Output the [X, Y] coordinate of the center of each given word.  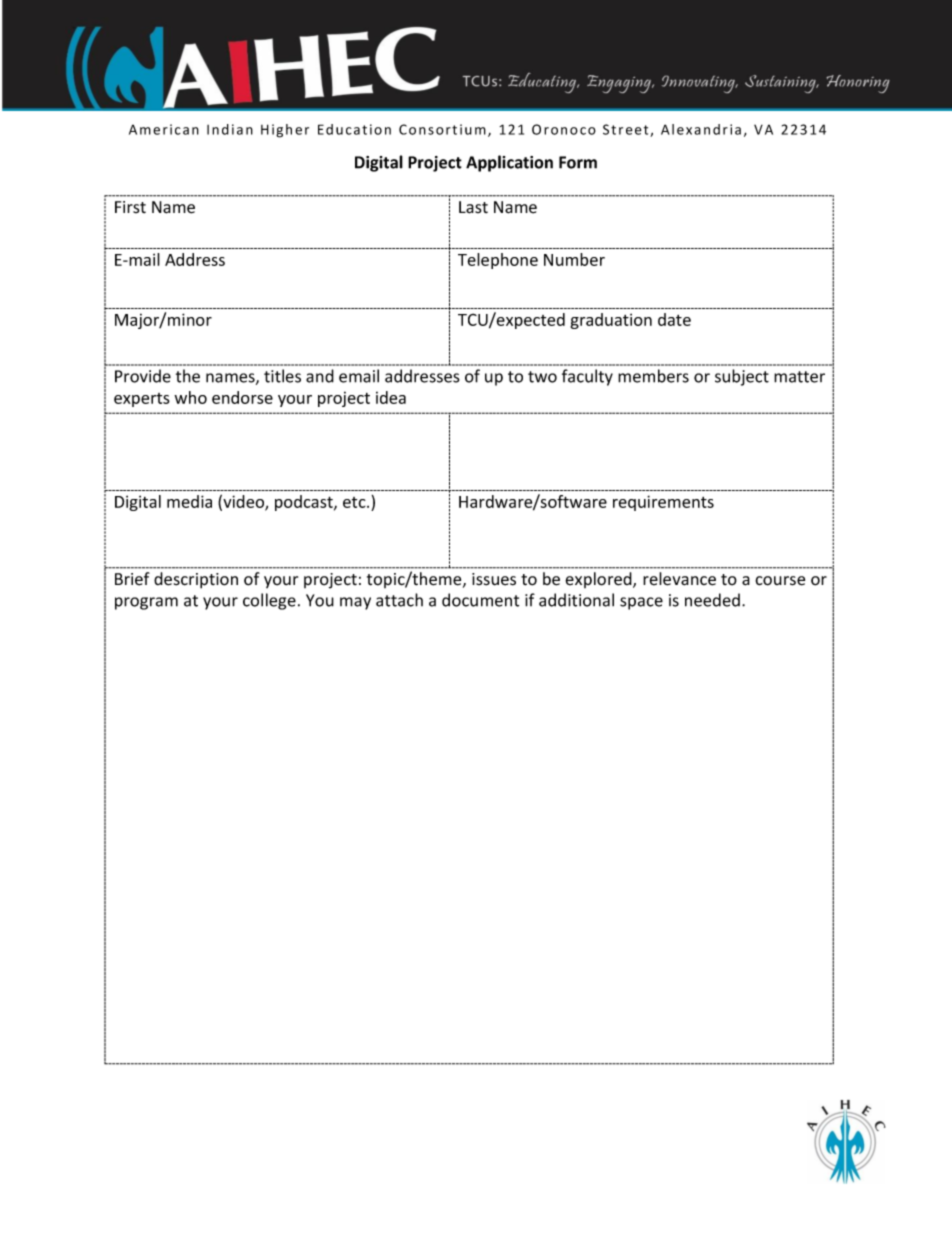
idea [391, 397]
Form [578, 162]
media [189, 501]
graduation [611, 321]
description [196, 580]
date [674, 319]
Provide [143, 376]
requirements [663, 503]
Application [509, 163]
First [130, 207]
